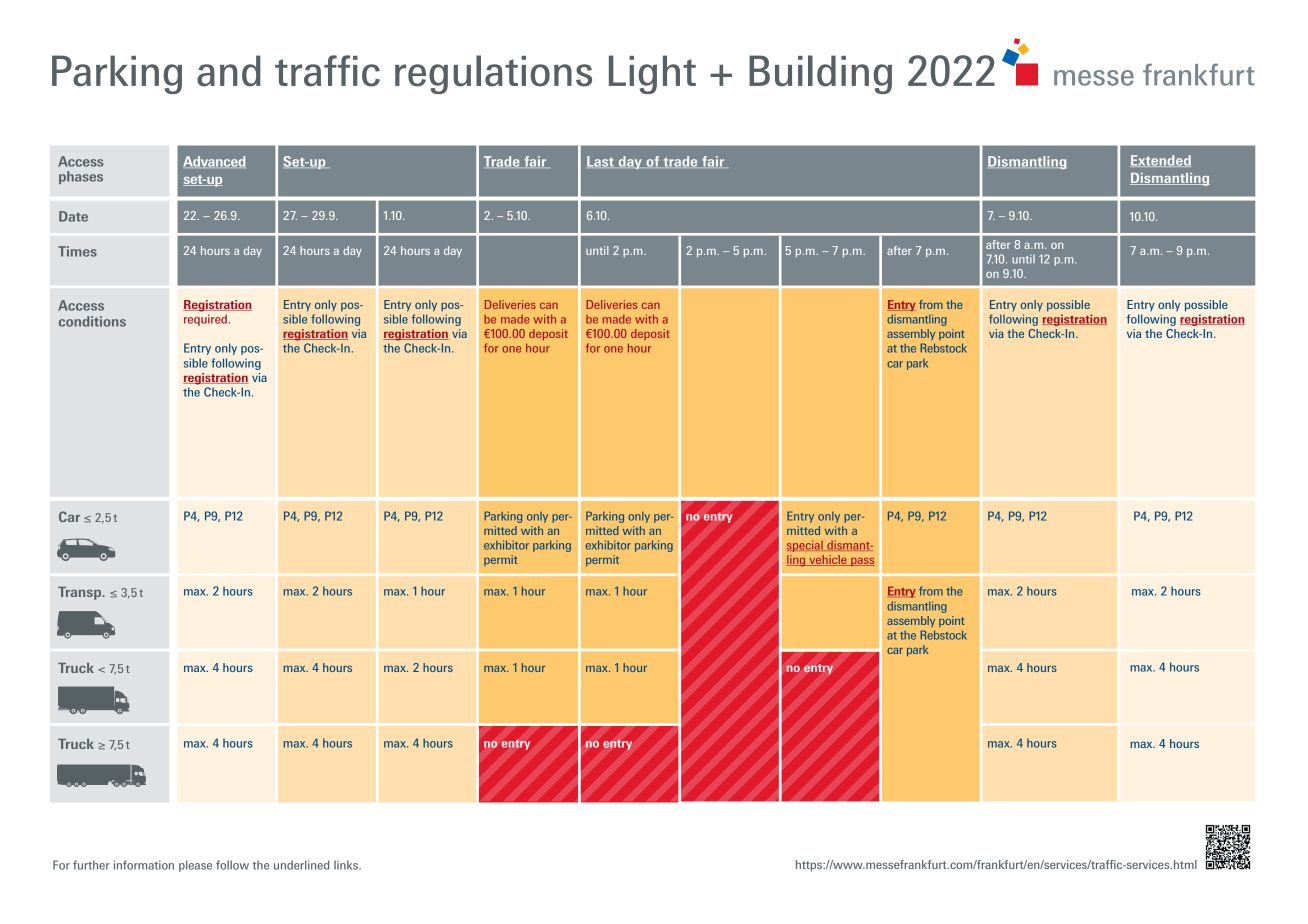 The image size is (1308, 924). What do you see at coordinates (652, 74) in the page?
I see `Light` at bounding box center [652, 74].
